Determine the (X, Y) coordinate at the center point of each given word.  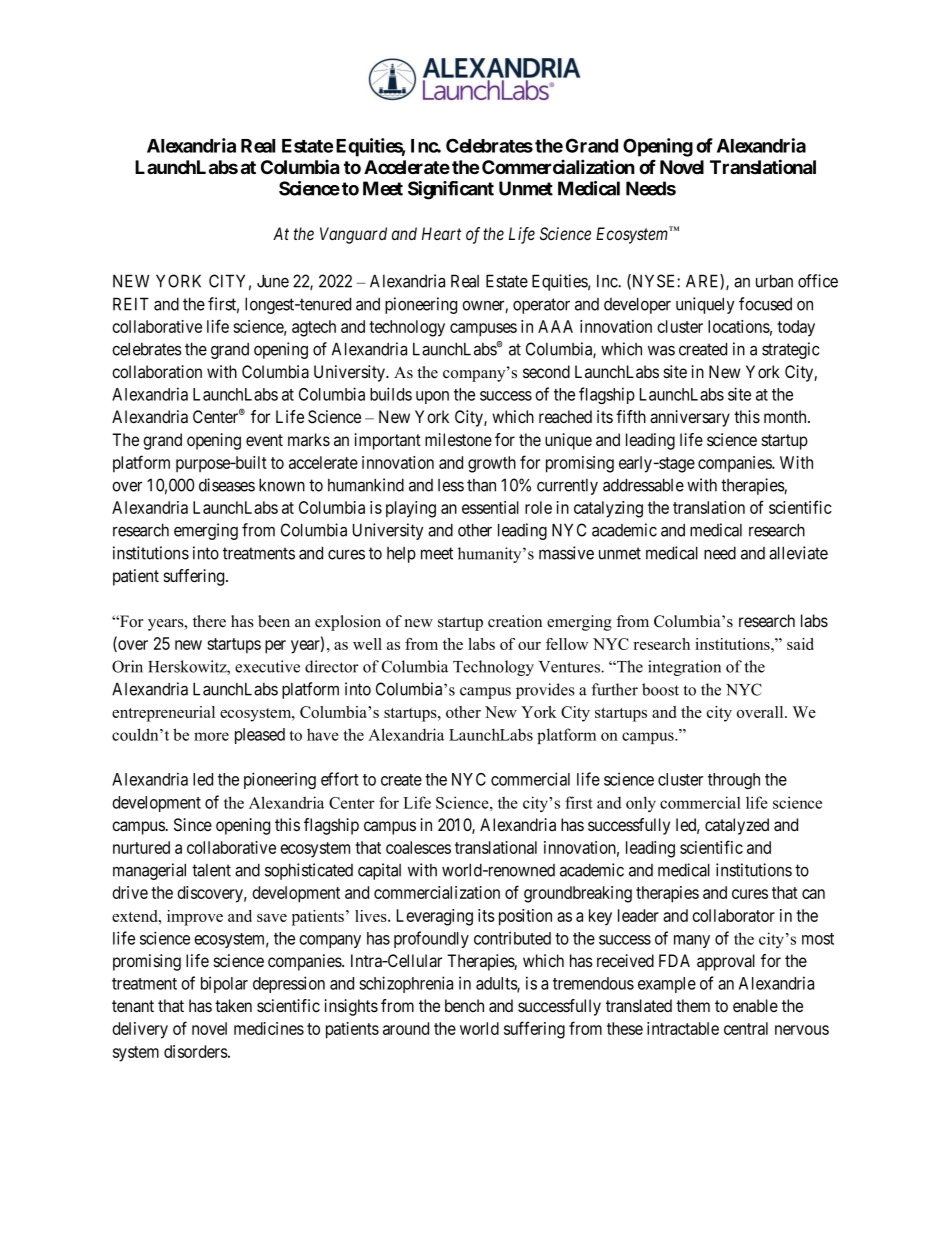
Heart (441, 233)
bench (464, 1005)
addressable (643, 485)
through (734, 781)
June (273, 281)
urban (774, 281)
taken (233, 1006)
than (481, 485)
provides (545, 691)
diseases (227, 485)
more (211, 736)
